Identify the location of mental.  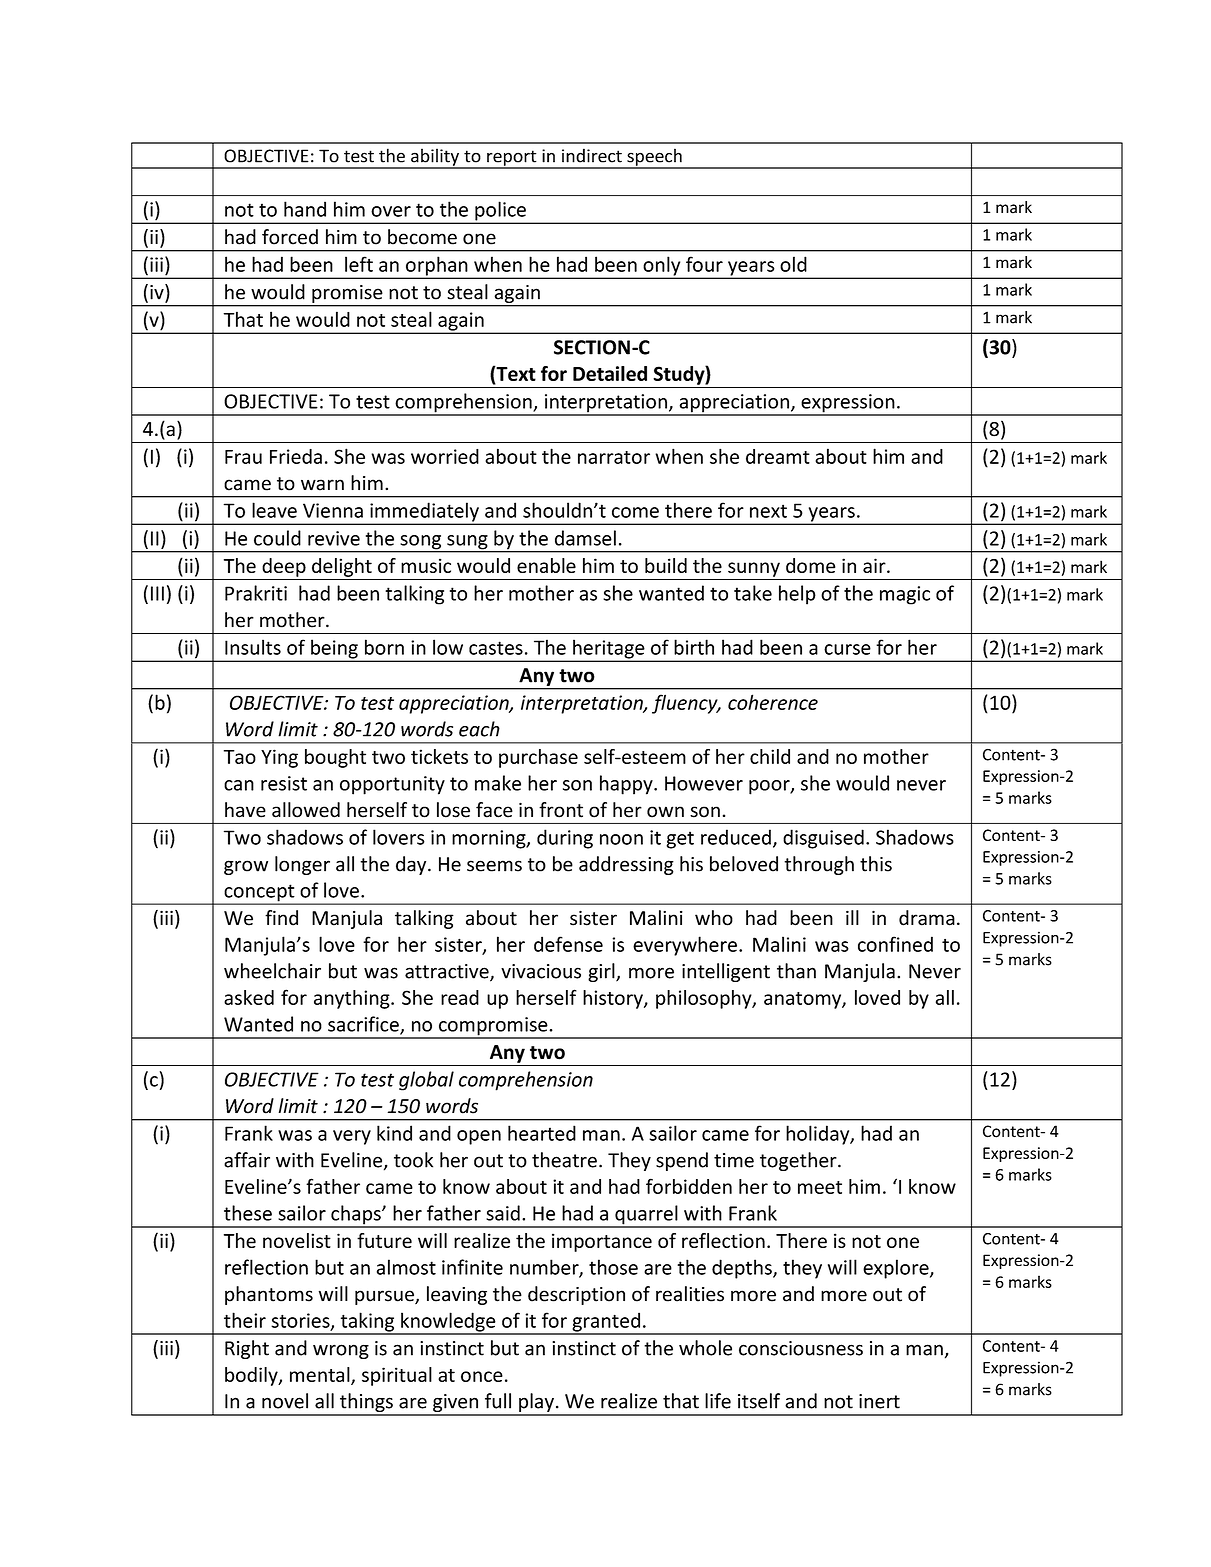
(321, 1375).
